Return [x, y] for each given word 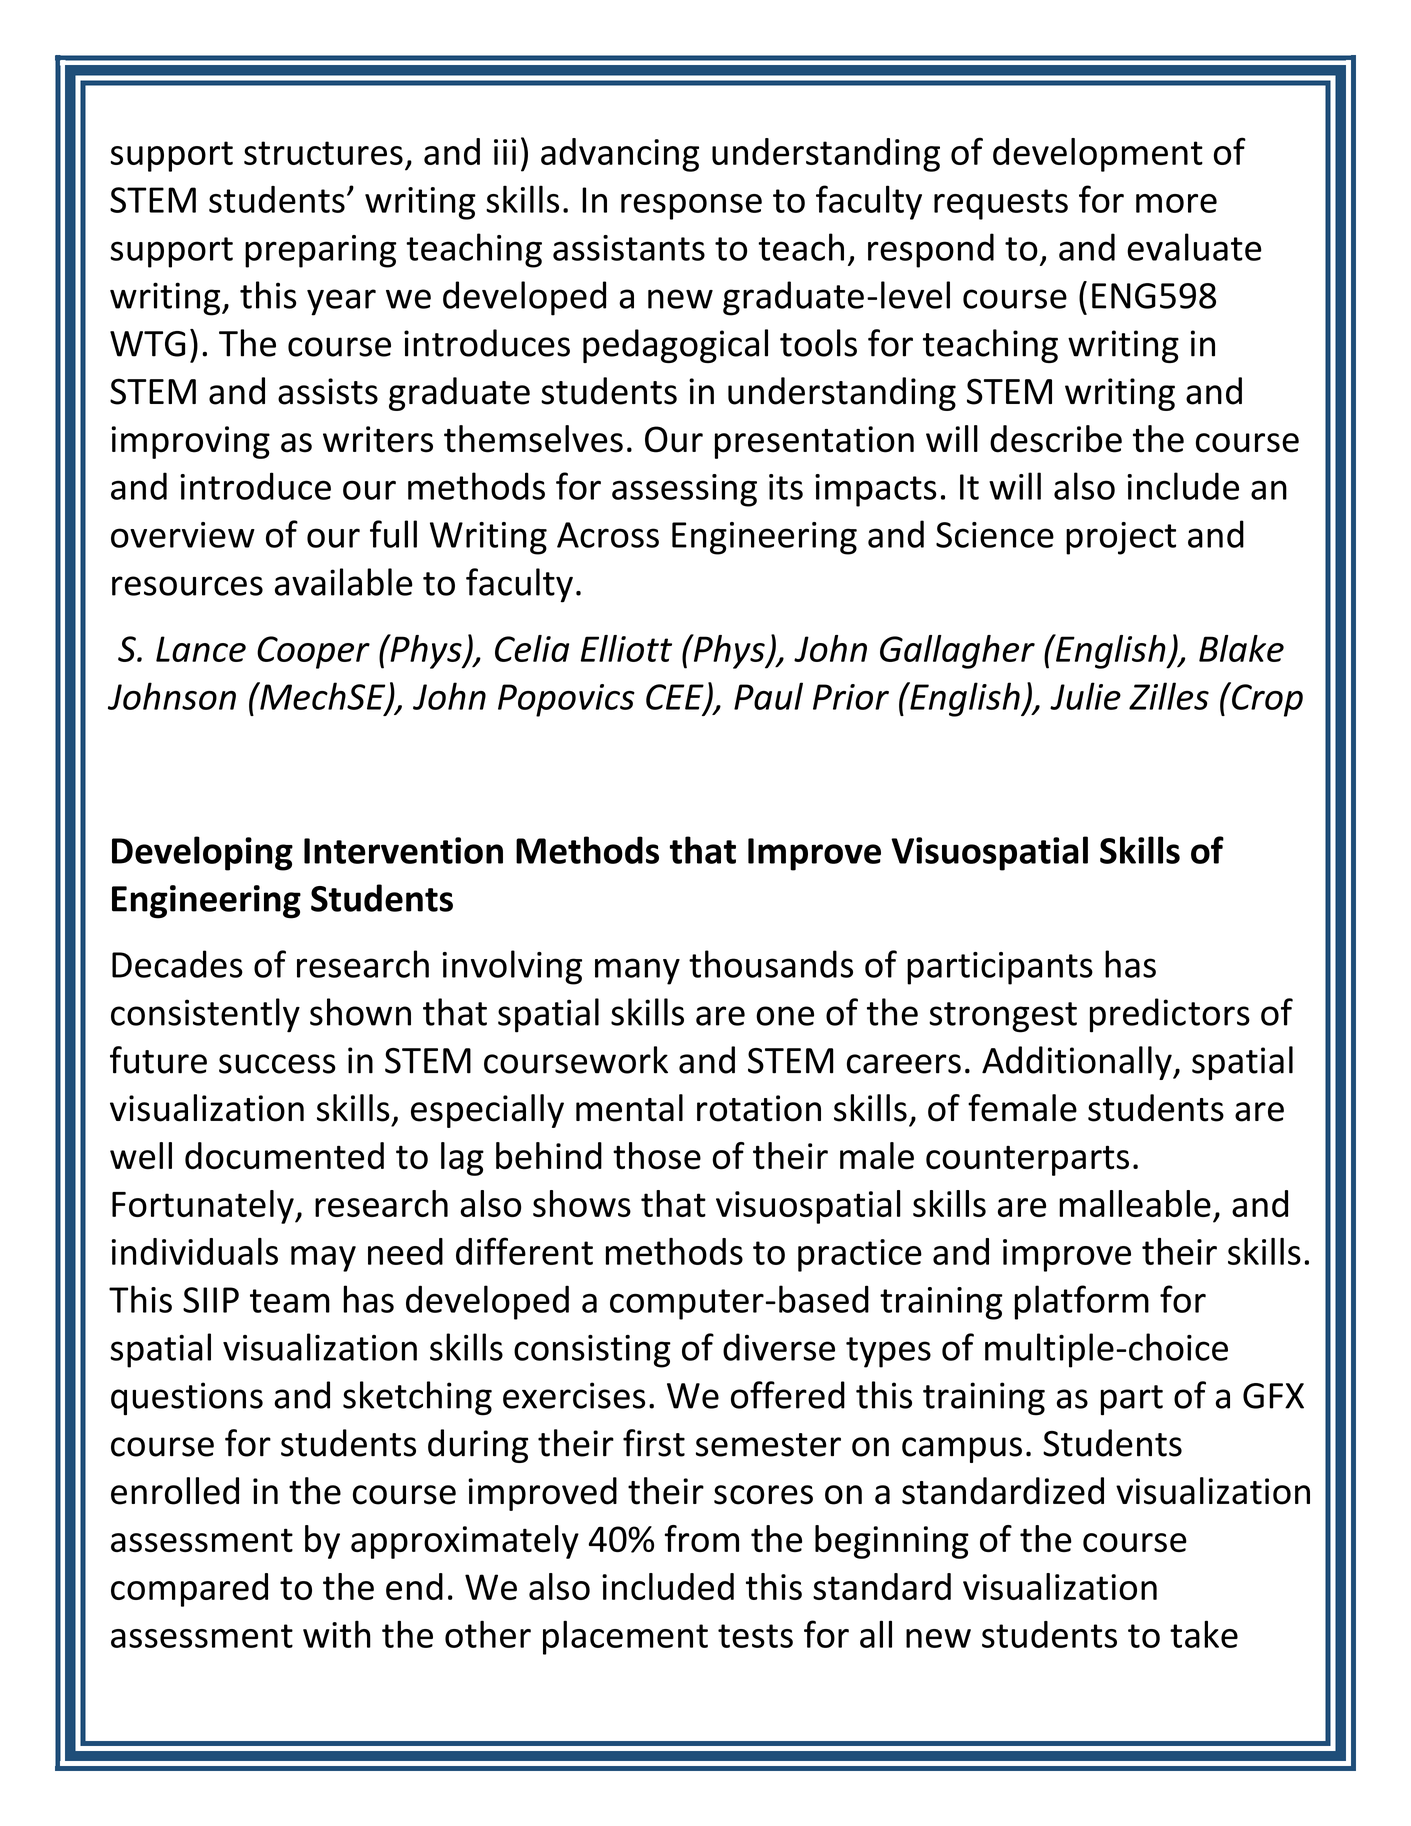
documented [284, 1156]
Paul [768, 696]
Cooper [313, 652]
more [1176, 203]
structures [323, 153]
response [691, 207]
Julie [1085, 696]
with [337, 1634]
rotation [759, 1108]
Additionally [1078, 1063]
